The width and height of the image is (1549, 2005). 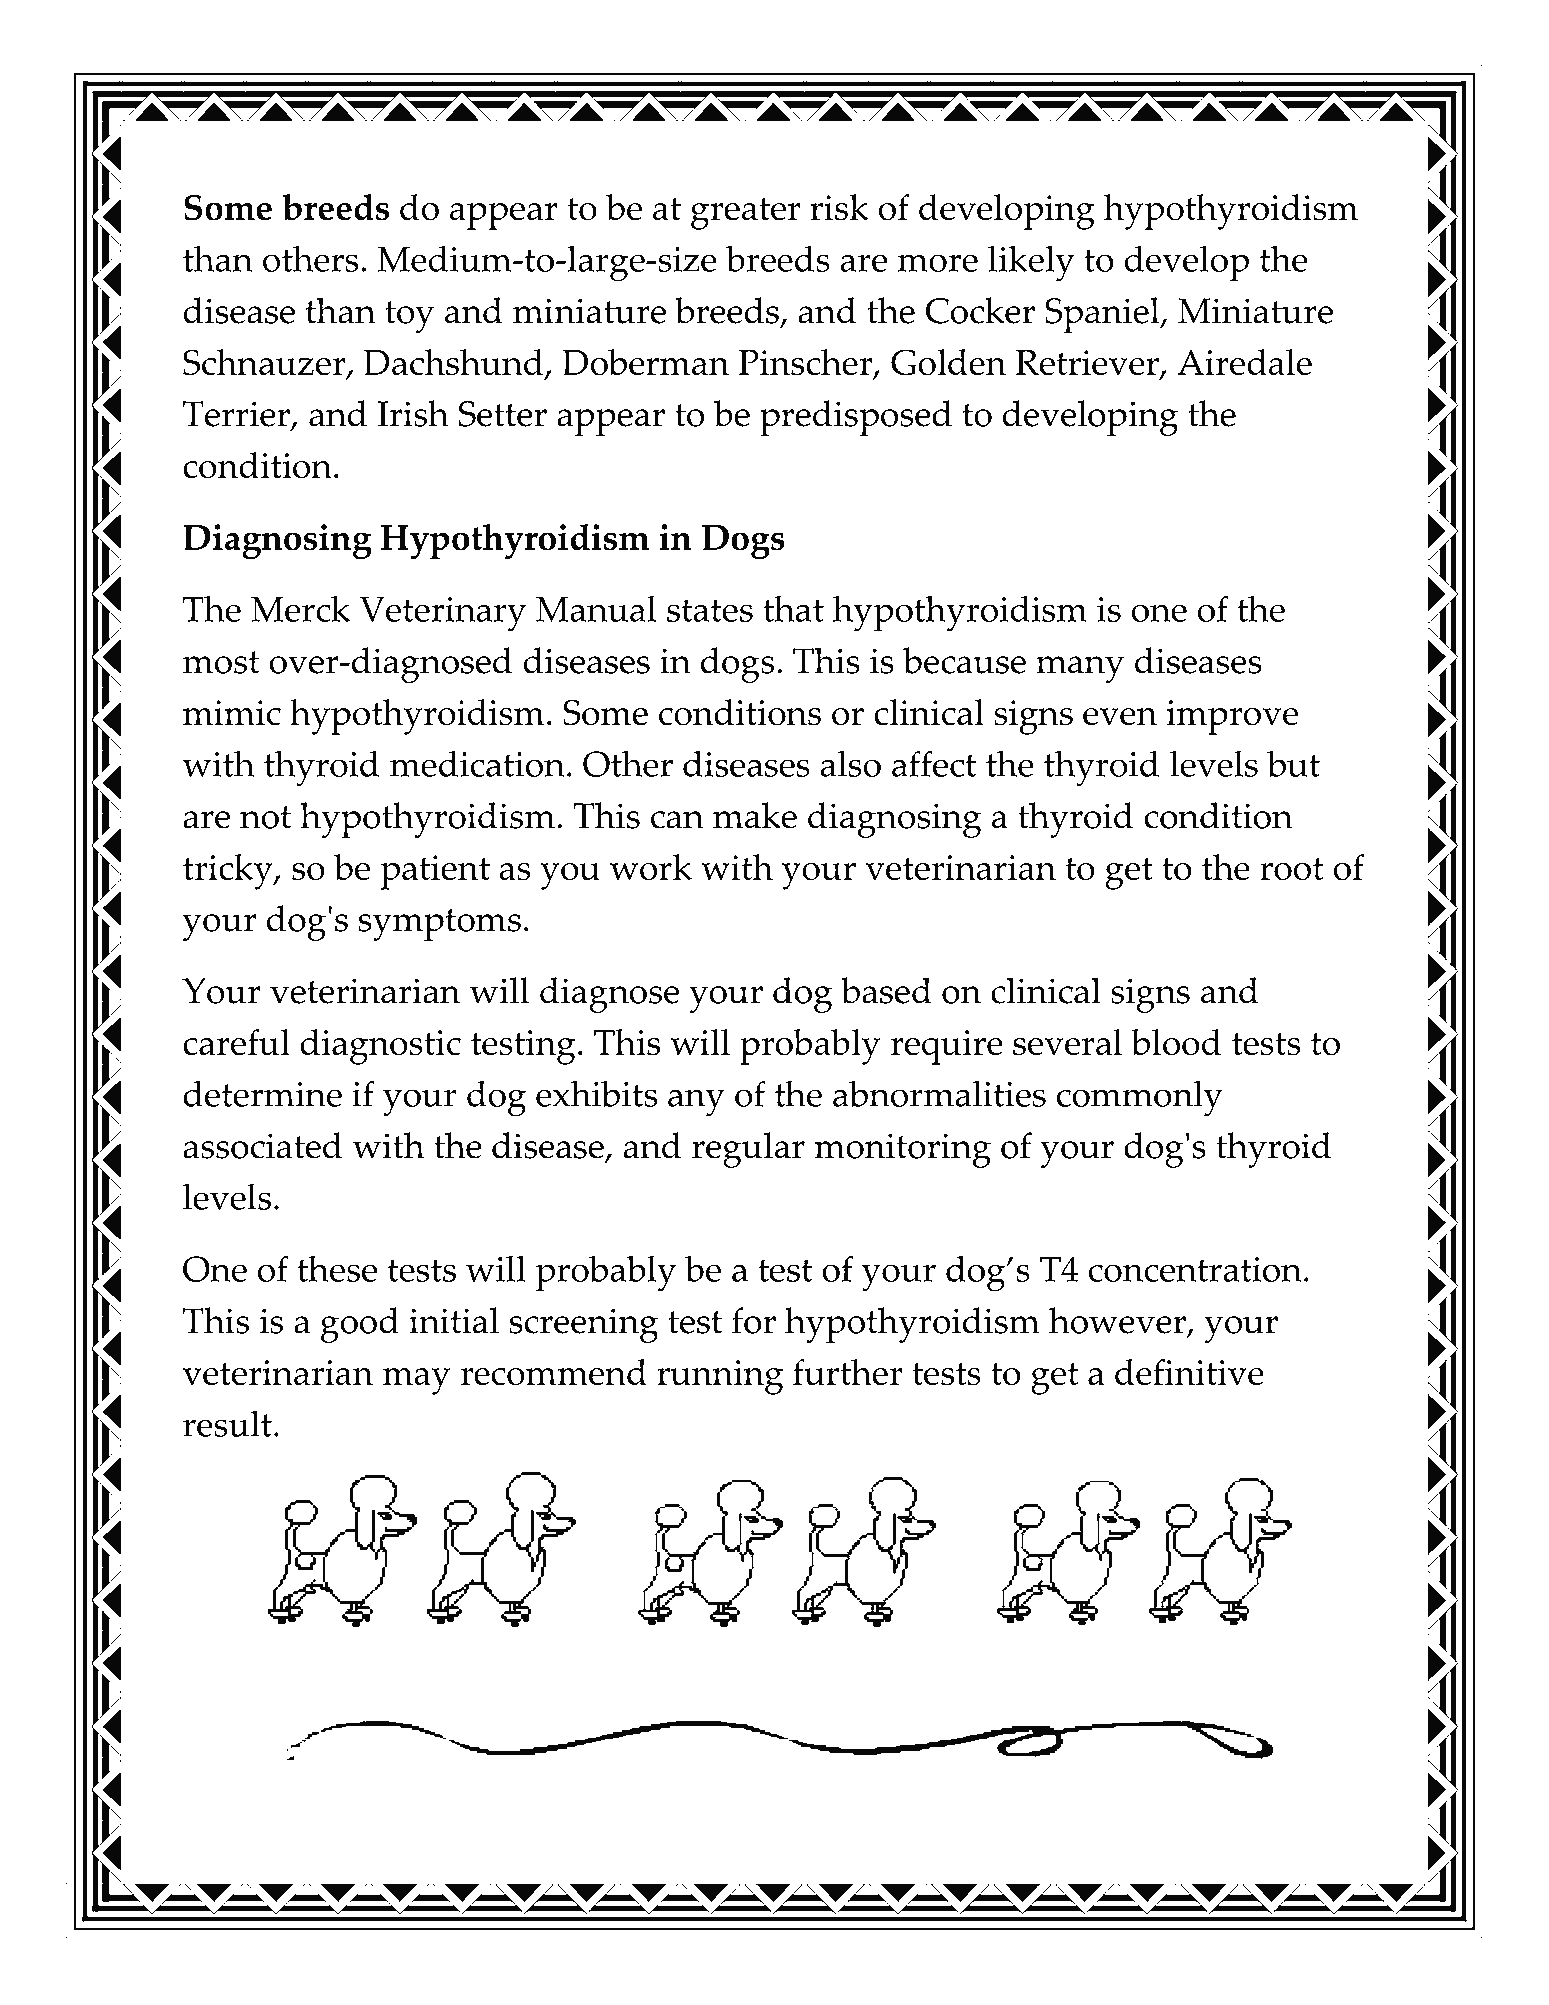 What do you see at coordinates (1140, 1098) in the image?
I see `commonly` at bounding box center [1140, 1098].
